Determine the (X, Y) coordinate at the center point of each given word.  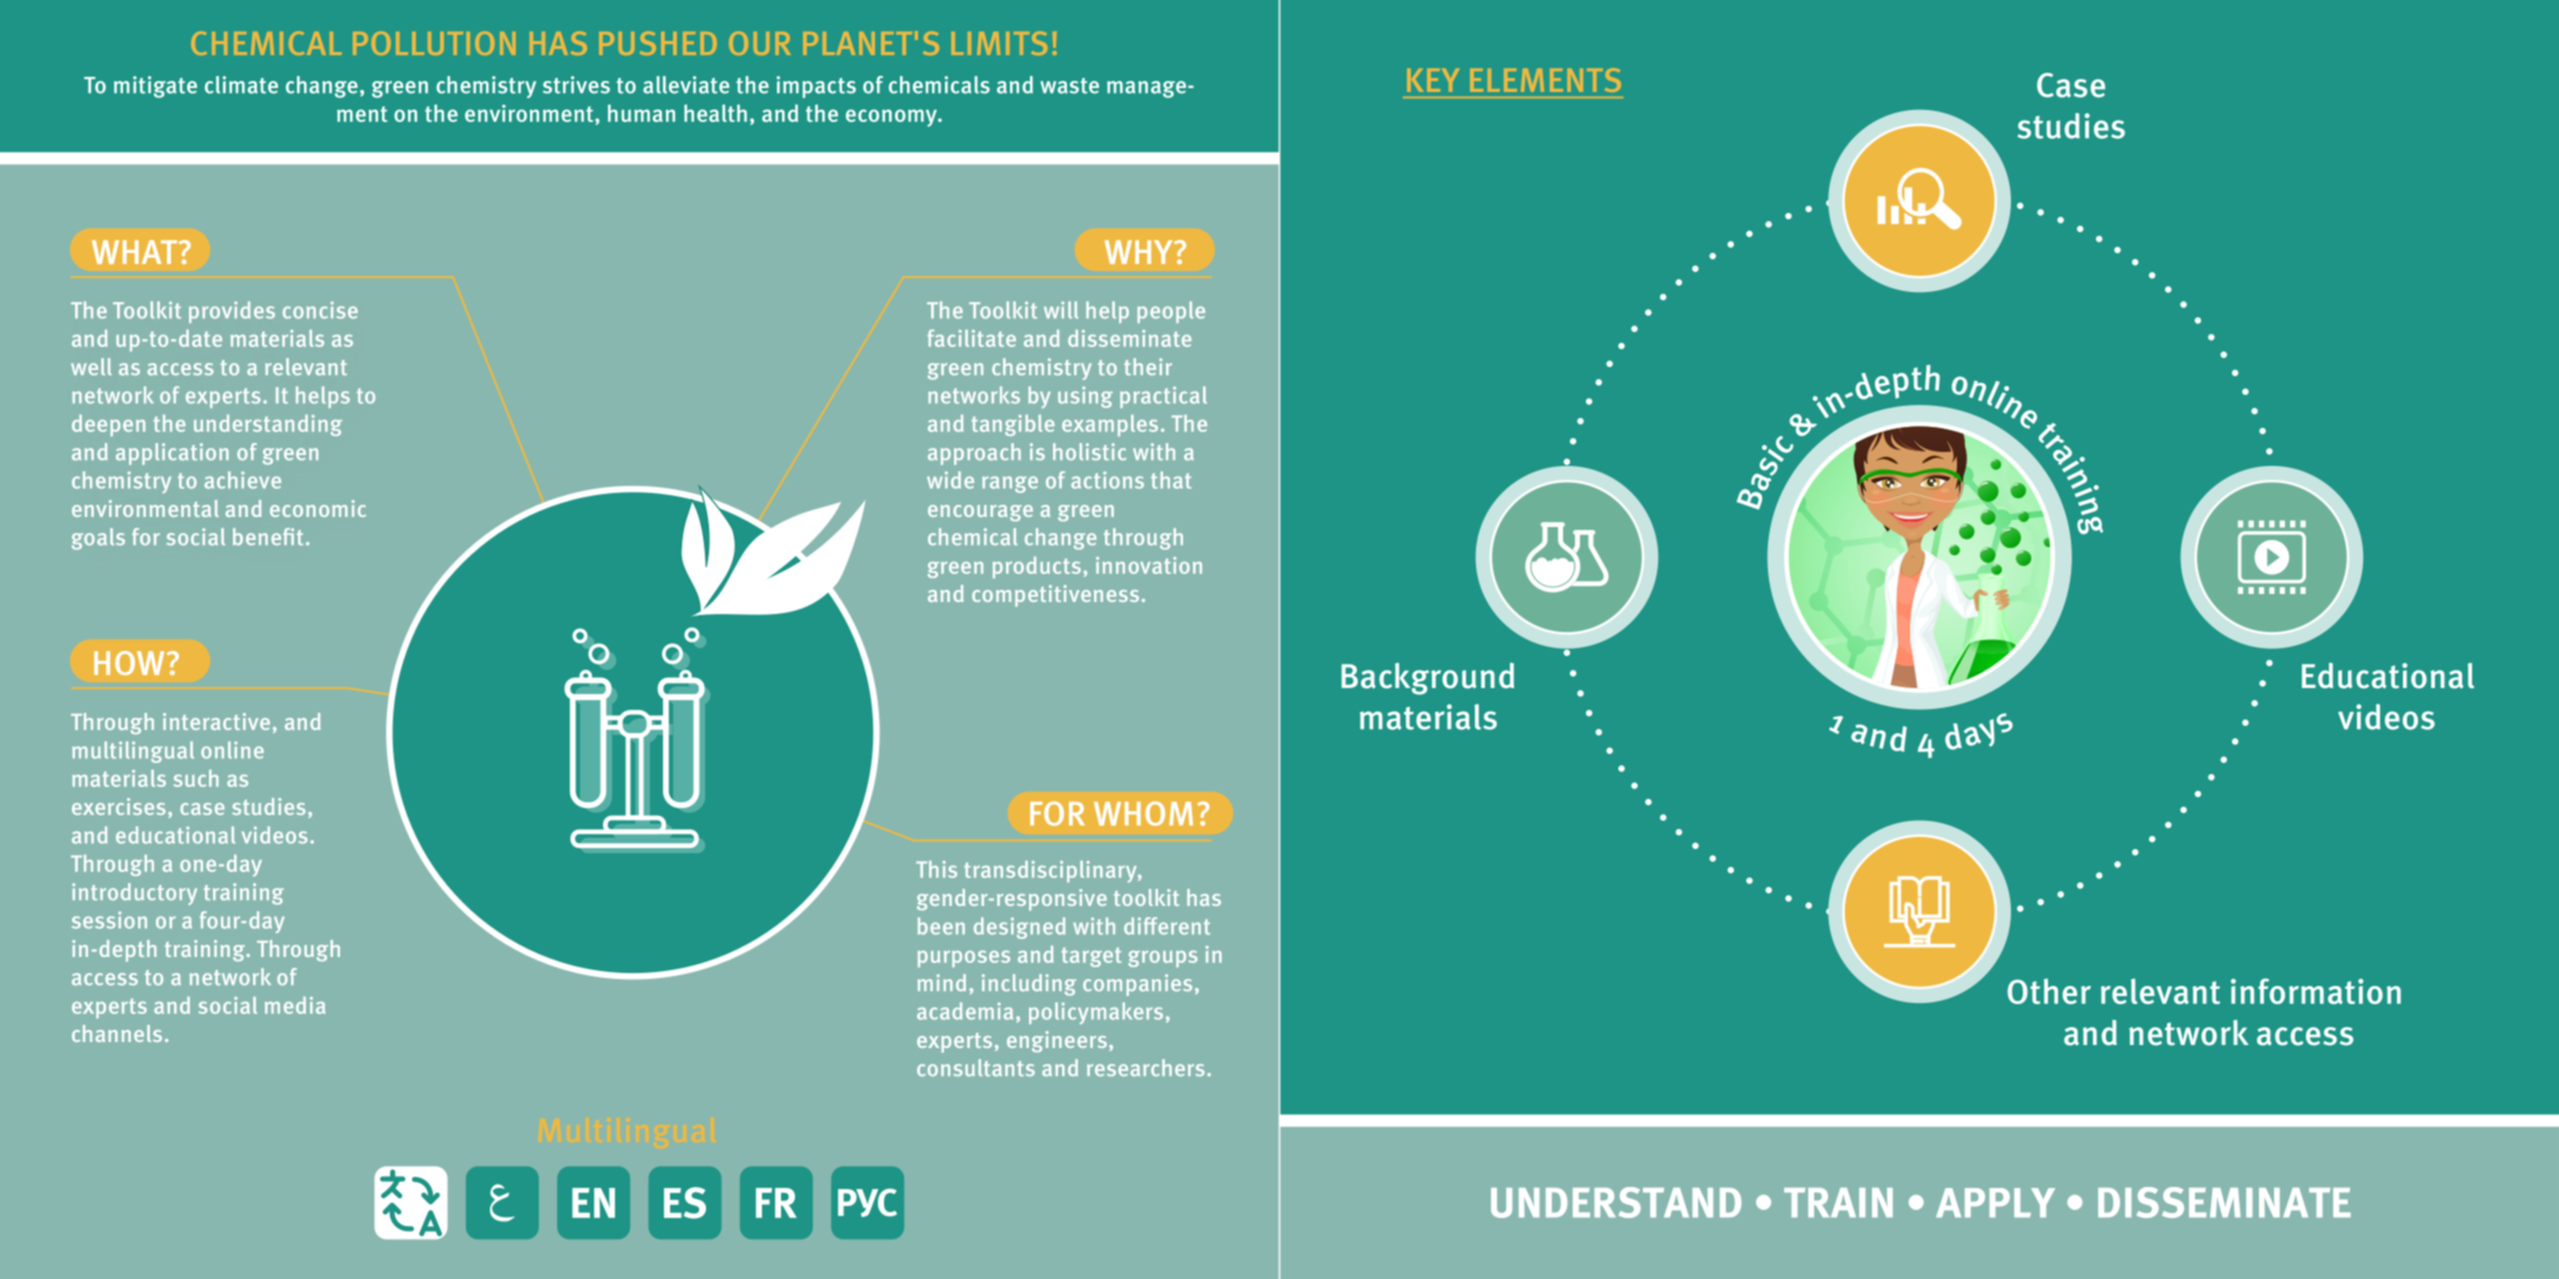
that (1171, 480)
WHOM (1143, 813)
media (295, 1005)
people (1171, 312)
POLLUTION (434, 43)
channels (117, 1033)
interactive (216, 721)
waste (1069, 86)
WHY (1140, 252)
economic (318, 508)
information (2316, 991)
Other (2049, 991)
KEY (1433, 80)
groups (1163, 959)
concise (320, 310)
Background (1427, 679)
